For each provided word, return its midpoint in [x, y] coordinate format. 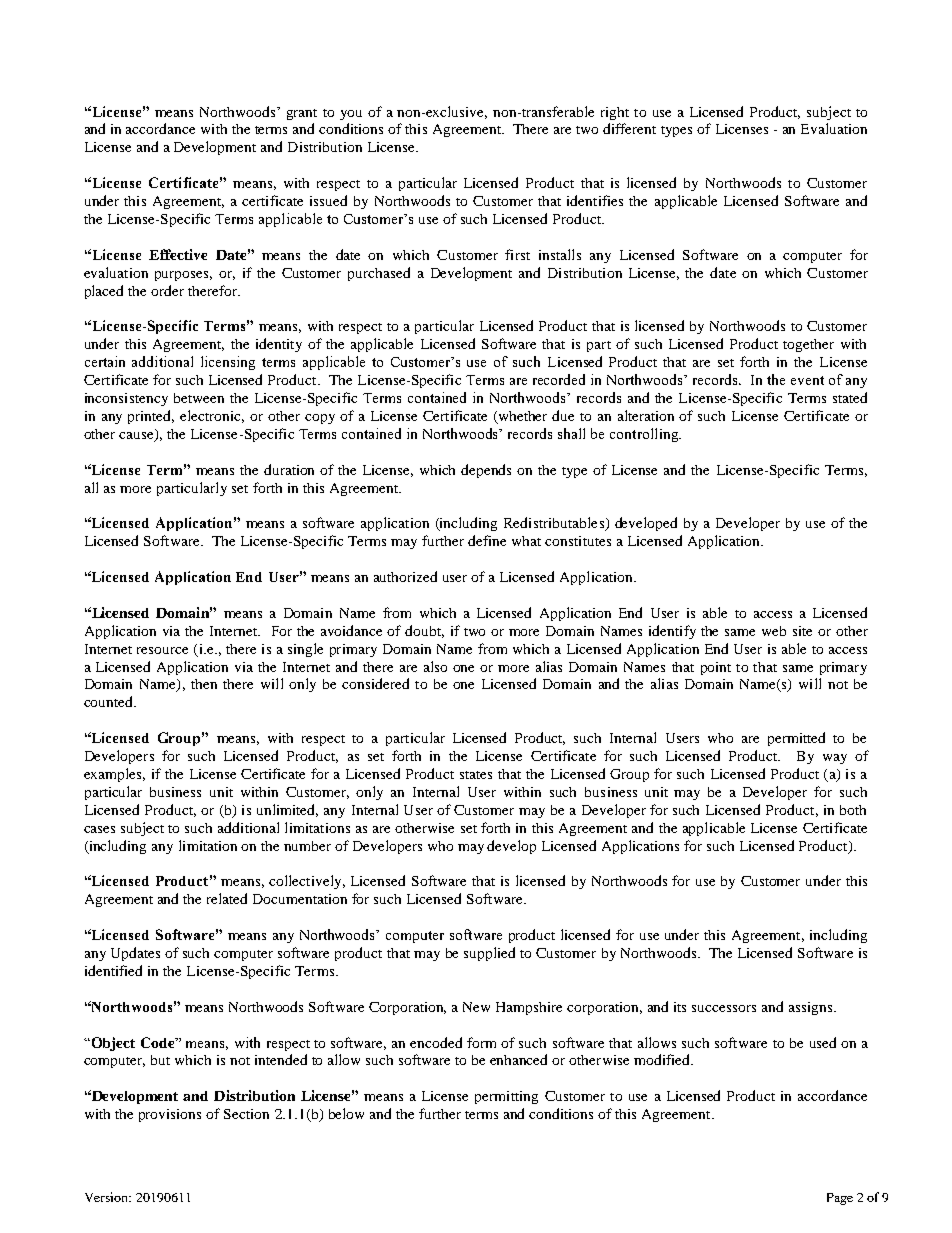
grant [302, 114]
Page [840, 1199]
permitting [506, 1097]
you [351, 115]
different [629, 128]
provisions [170, 1115]
